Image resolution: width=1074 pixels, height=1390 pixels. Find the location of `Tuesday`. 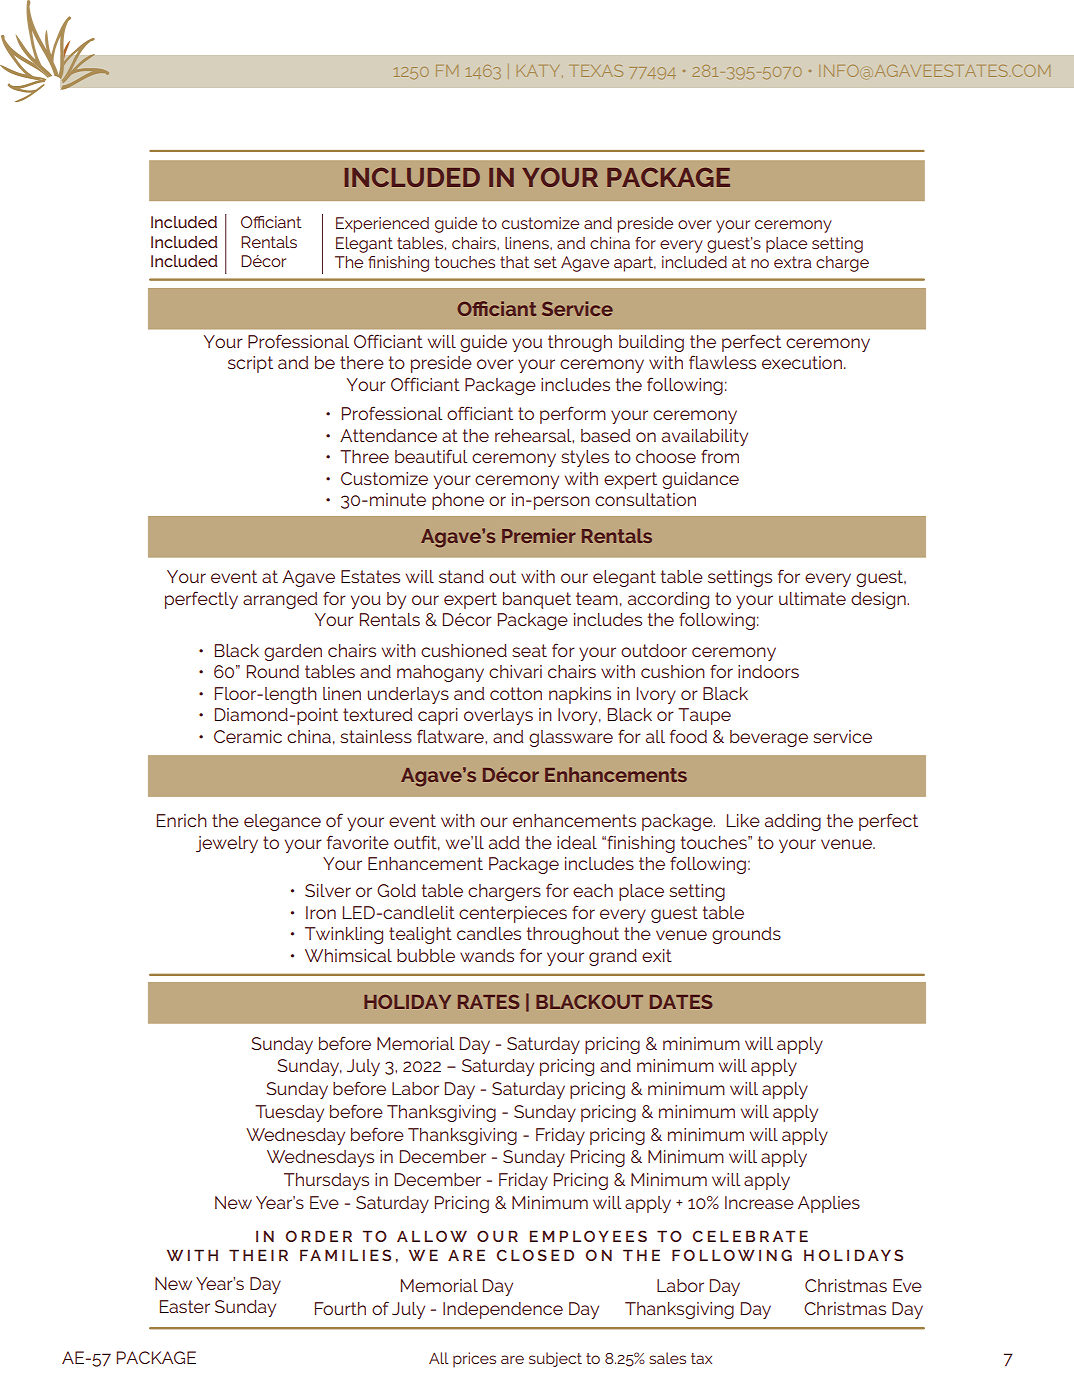

Tuesday is located at coordinates (289, 1113).
